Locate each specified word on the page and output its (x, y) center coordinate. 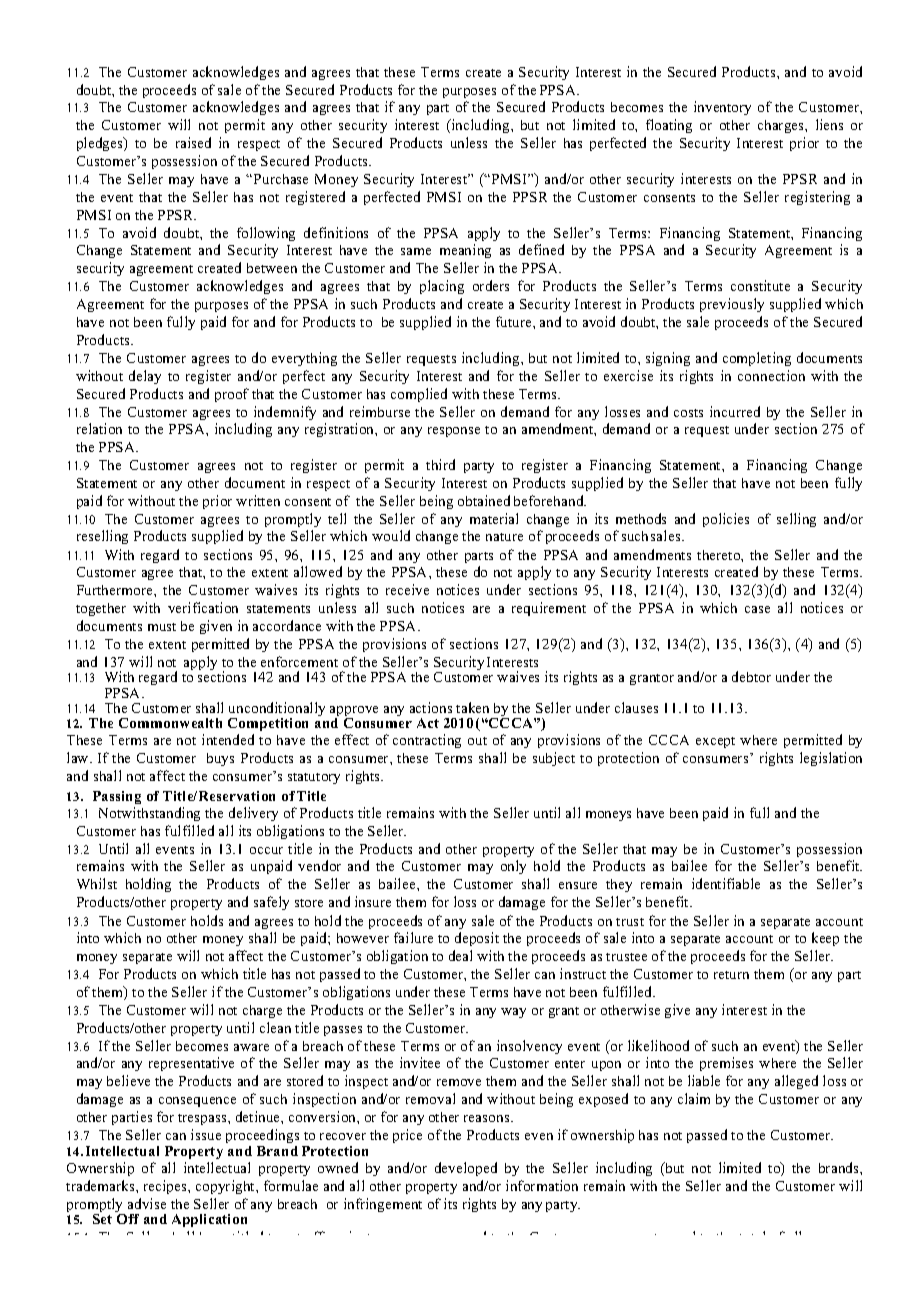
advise (147, 1203)
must (162, 627)
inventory (722, 108)
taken (472, 707)
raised (193, 142)
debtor (751, 676)
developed (466, 1169)
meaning (465, 251)
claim (694, 1098)
